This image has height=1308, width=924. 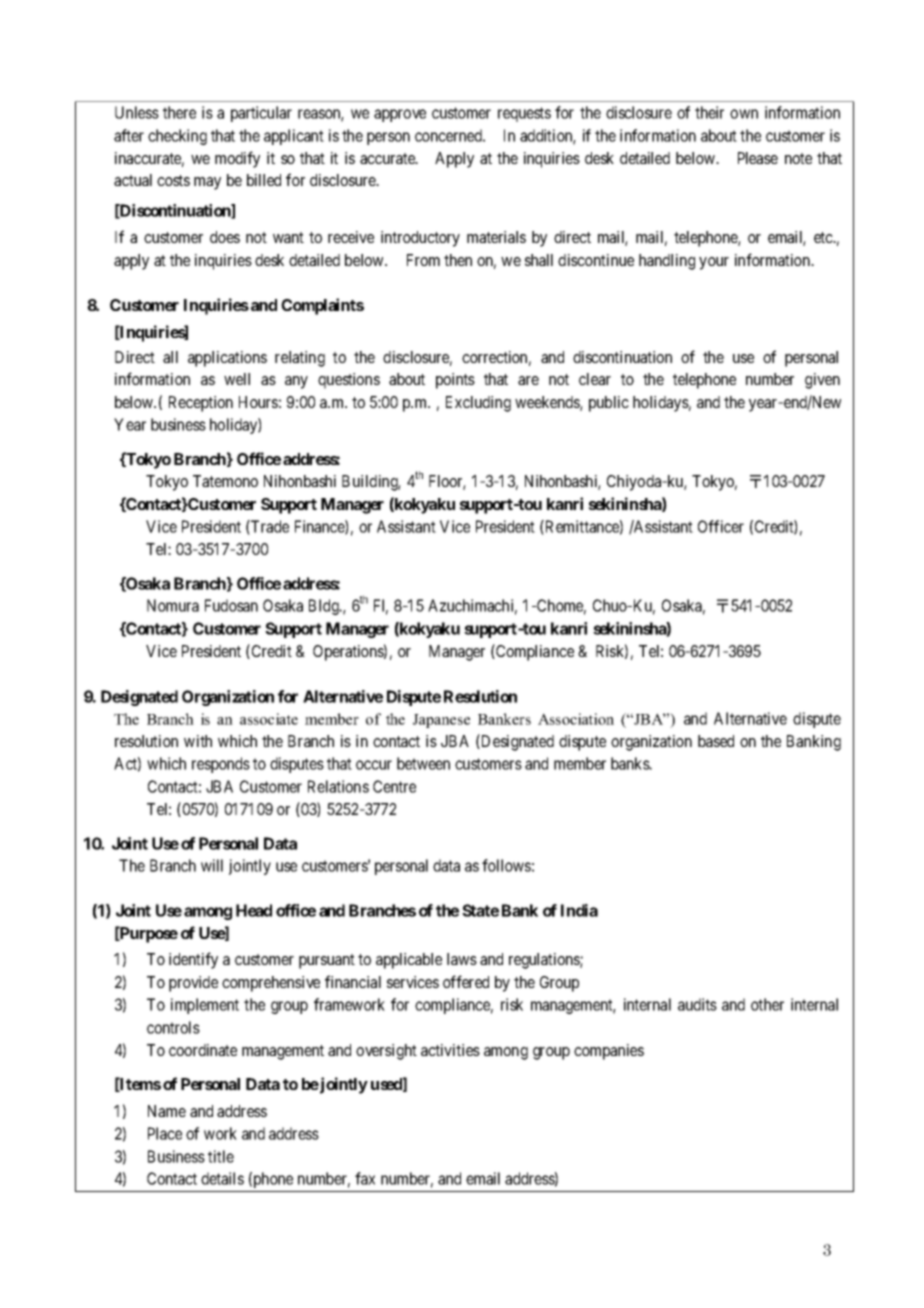 I want to click on modify, so click(x=237, y=159).
